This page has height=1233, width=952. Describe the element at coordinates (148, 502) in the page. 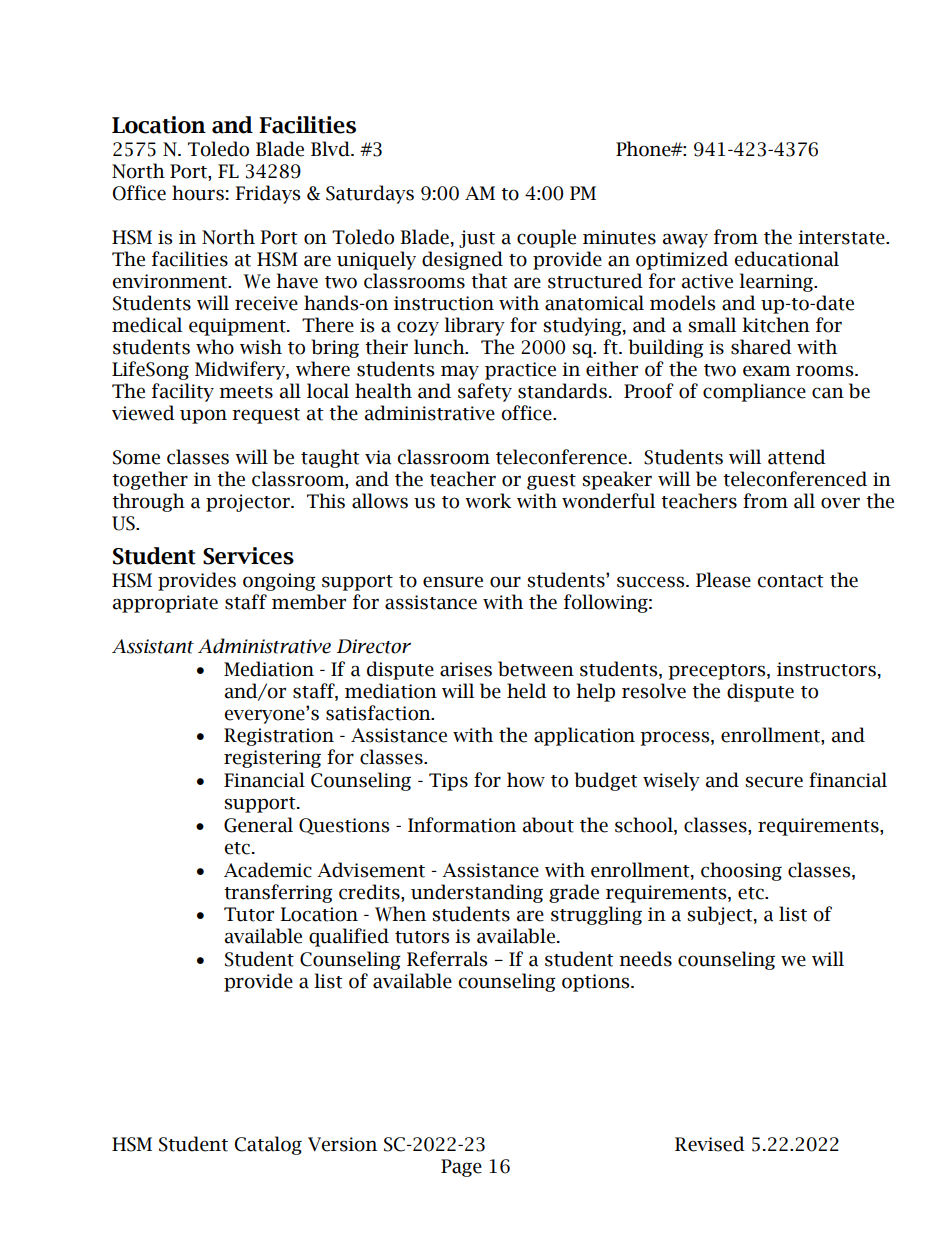

I see `through` at that location.
